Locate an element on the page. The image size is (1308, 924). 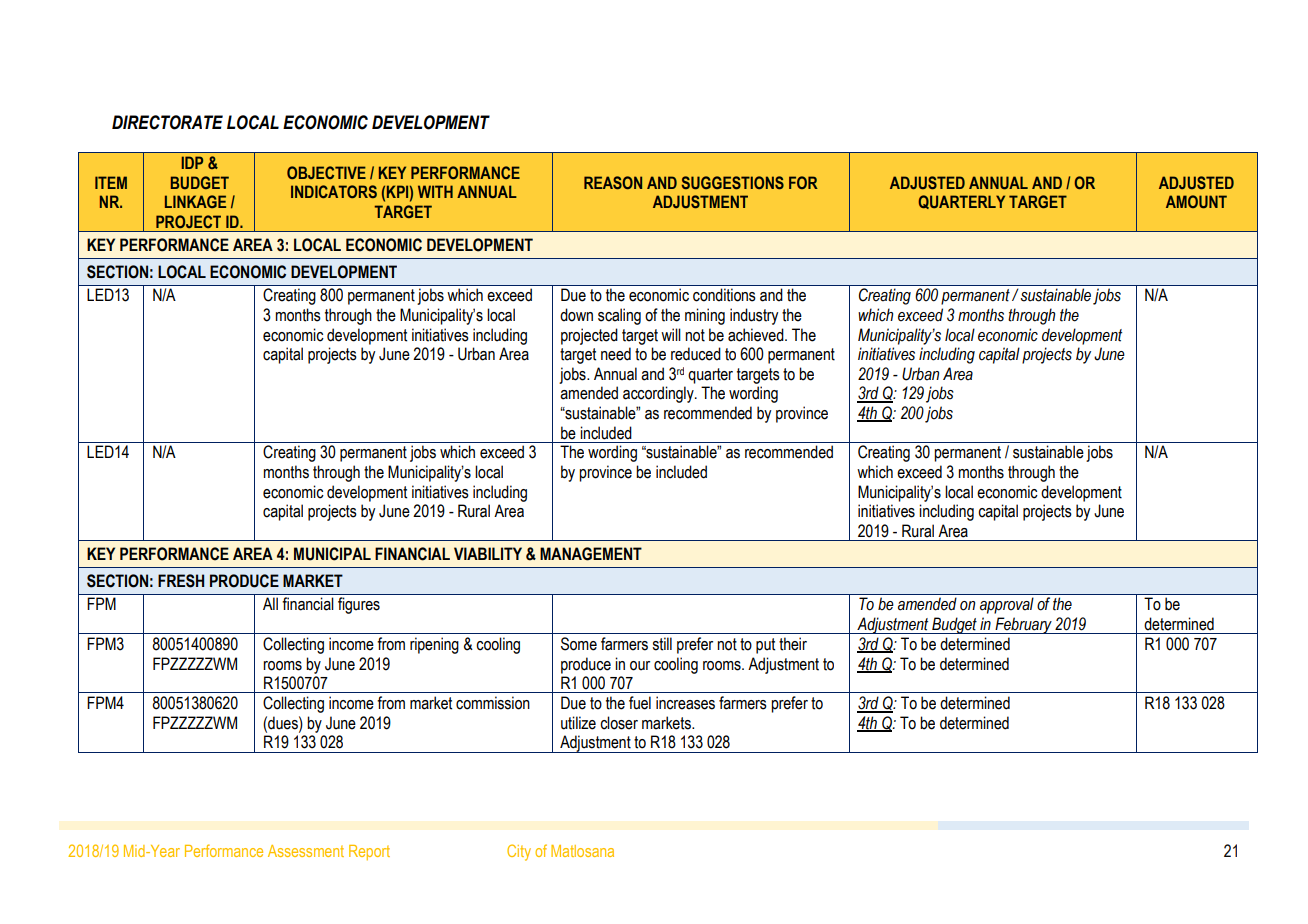
City is located at coordinates (519, 852).
